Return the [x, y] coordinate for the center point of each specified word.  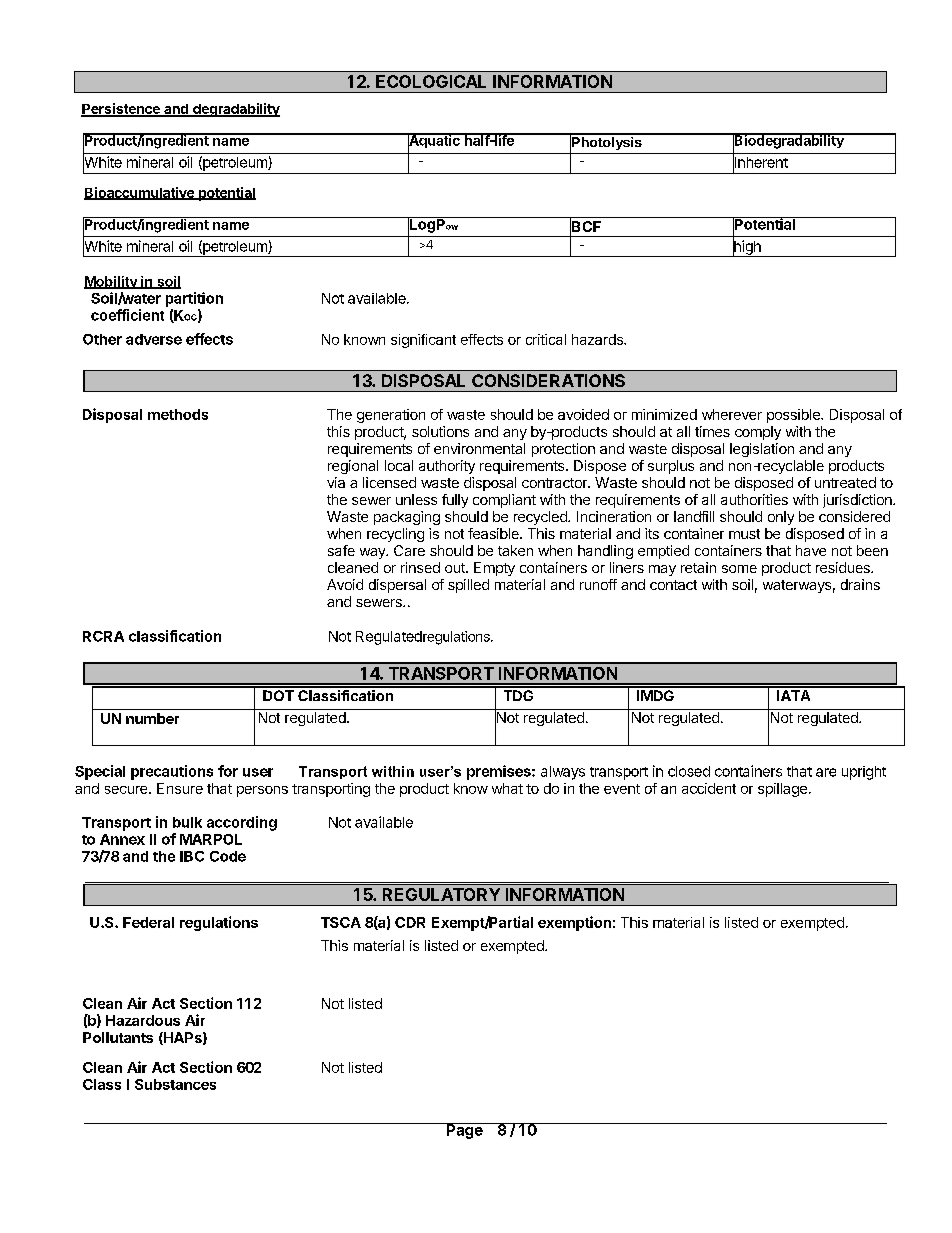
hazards [598, 339]
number [152, 718]
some [739, 569]
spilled [468, 586]
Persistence [121, 109]
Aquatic [434, 142]
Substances [175, 1084]
